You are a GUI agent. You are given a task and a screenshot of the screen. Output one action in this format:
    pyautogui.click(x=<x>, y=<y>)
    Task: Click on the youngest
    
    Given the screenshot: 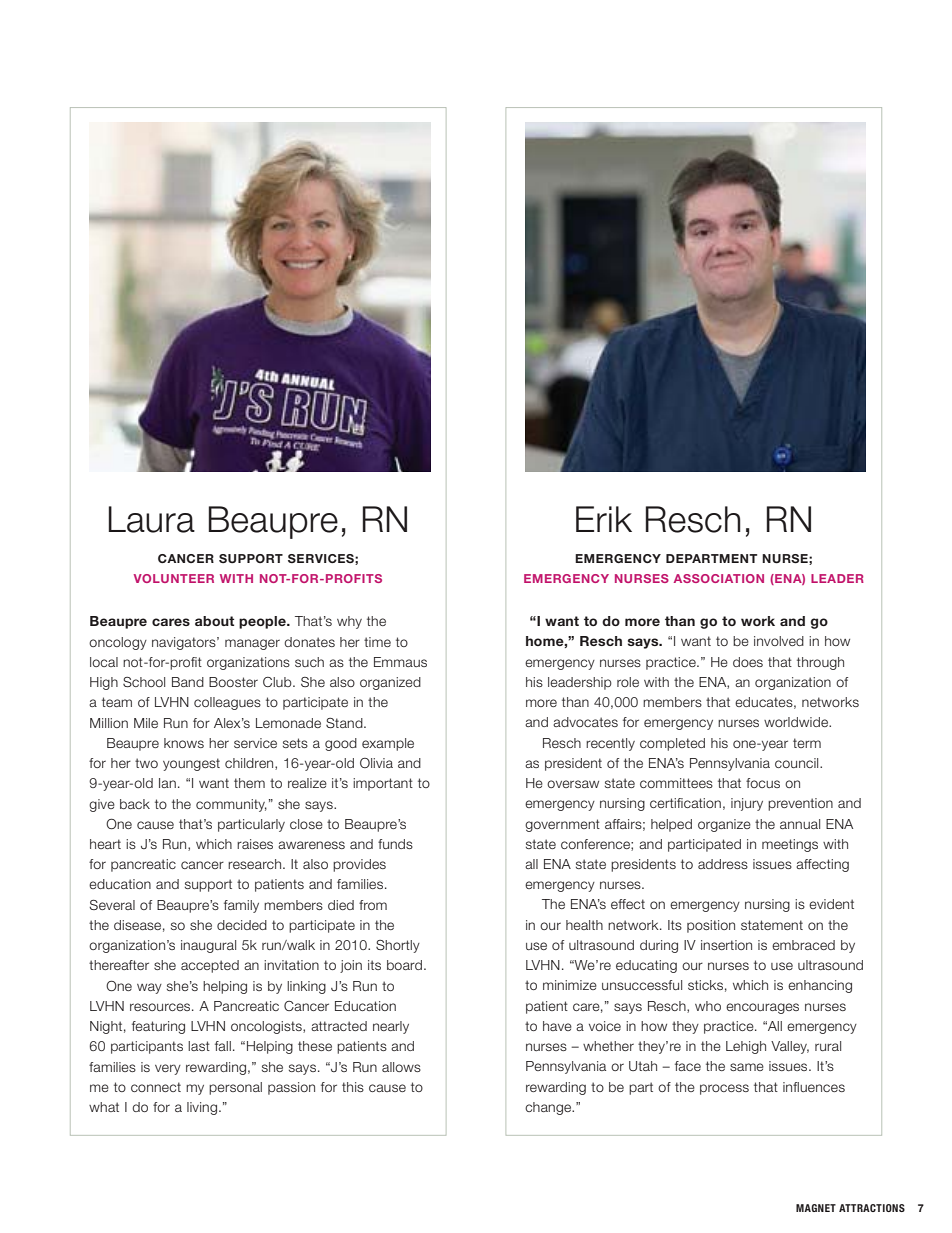 What is the action you would take?
    pyautogui.click(x=191, y=764)
